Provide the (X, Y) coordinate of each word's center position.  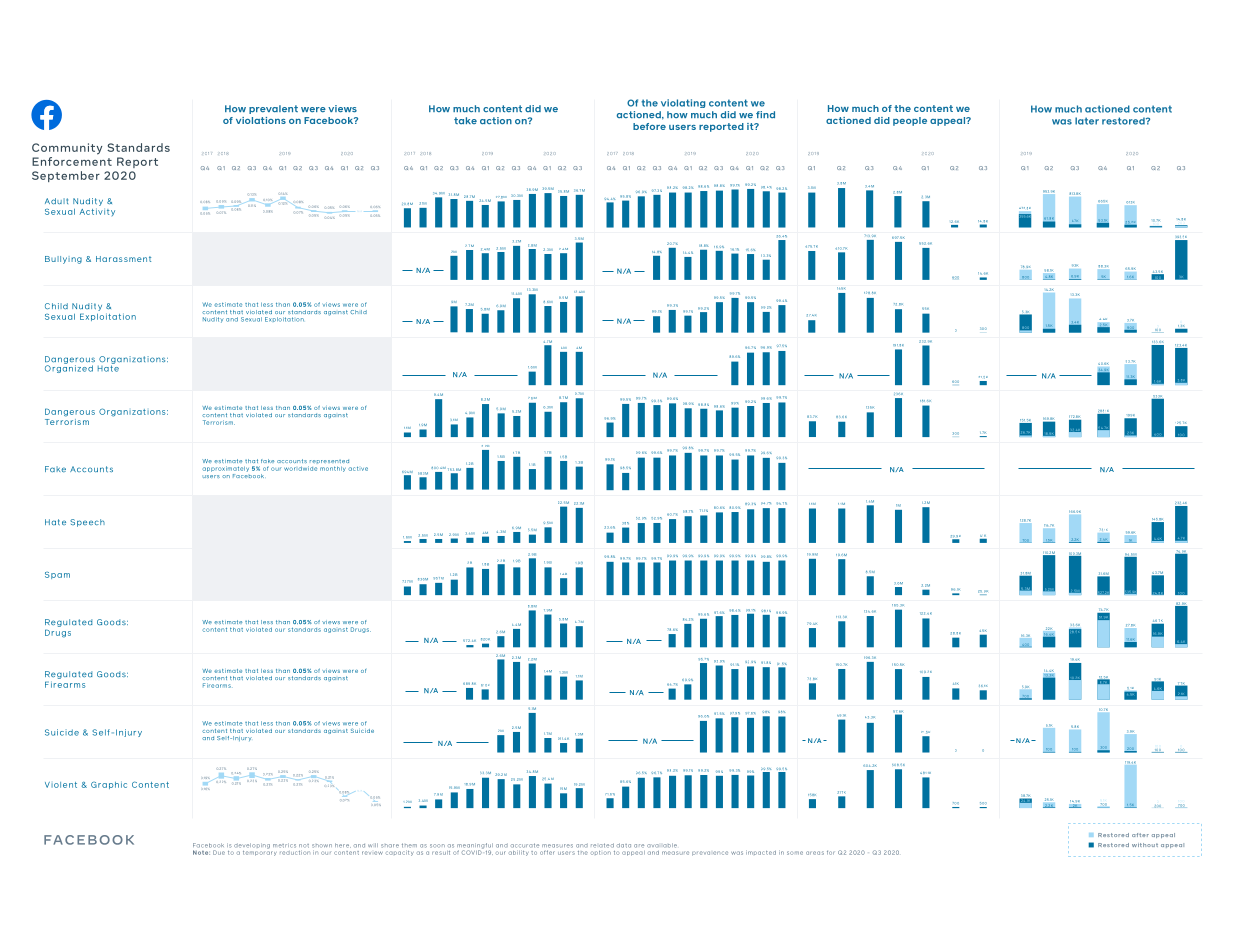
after (1140, 835)
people (910, 121)
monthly (333, 469)
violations (261, 120)
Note (201, 852)
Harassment (123, 259)
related (602, 845)
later (1087, 121)
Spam (57, 575)
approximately (226, 469)
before (649, 126)
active (358, 469)
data (624, 845)
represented (328, 463)
